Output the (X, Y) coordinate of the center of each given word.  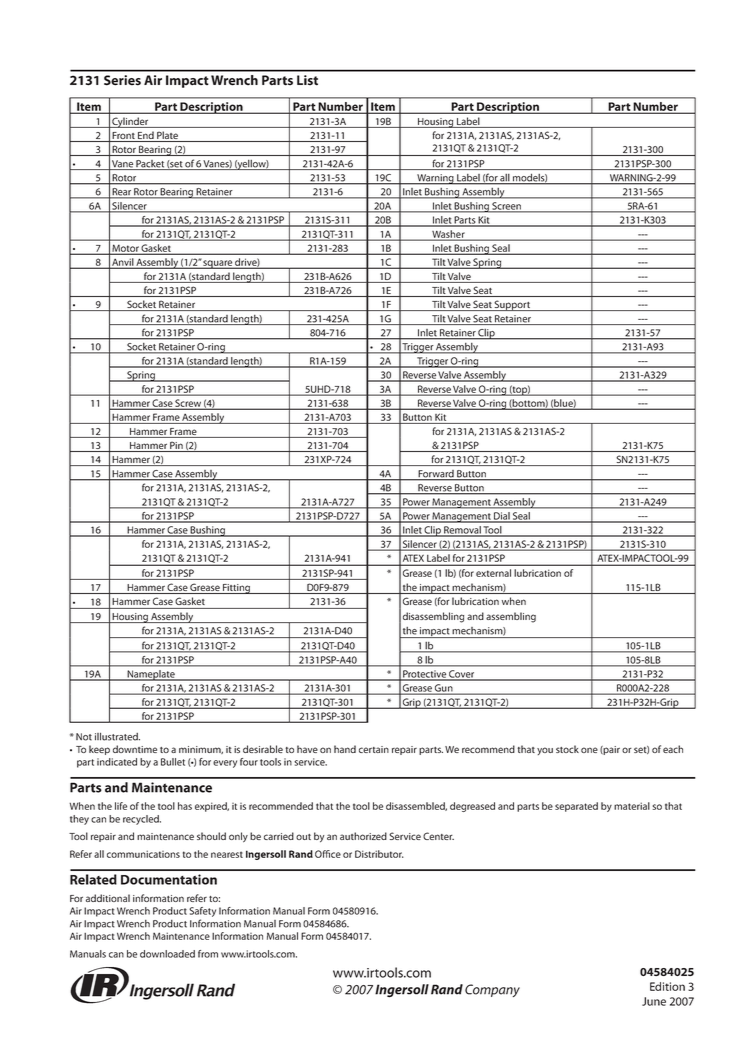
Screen (506, 207)
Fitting (236, 589)
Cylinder (130, 122)
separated (576, 807)
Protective (424, 675)
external (493, 573)
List (307, 80)
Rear (121, 193)
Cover (462, 675)
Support (512, 305)
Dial (502, 517)
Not (84, 737)
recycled (142, 820)
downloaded (167, 954)
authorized (363, 836)
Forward (436, 475)
